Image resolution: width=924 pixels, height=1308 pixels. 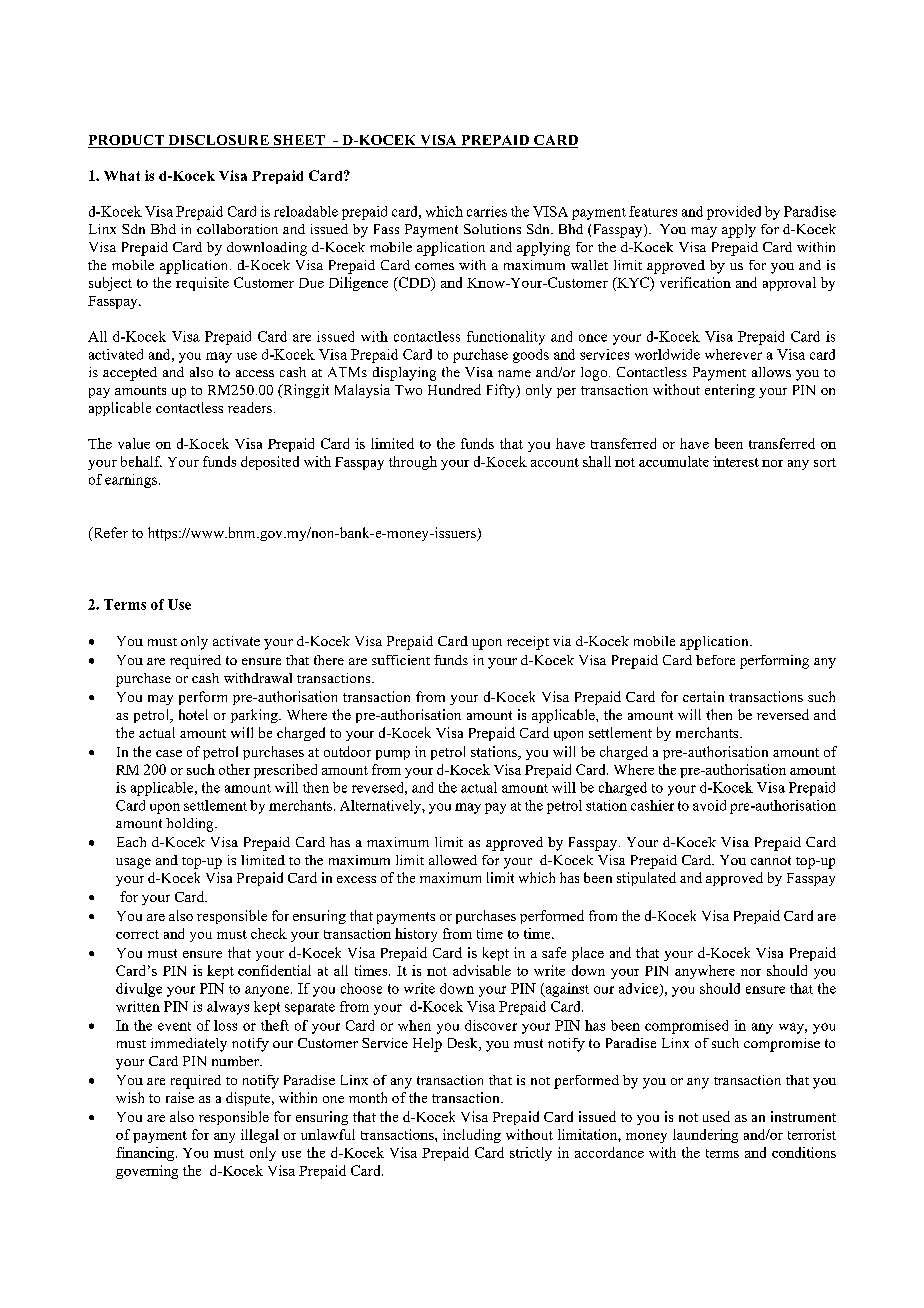 I want to click on carries, so click(x=487, y=211).
